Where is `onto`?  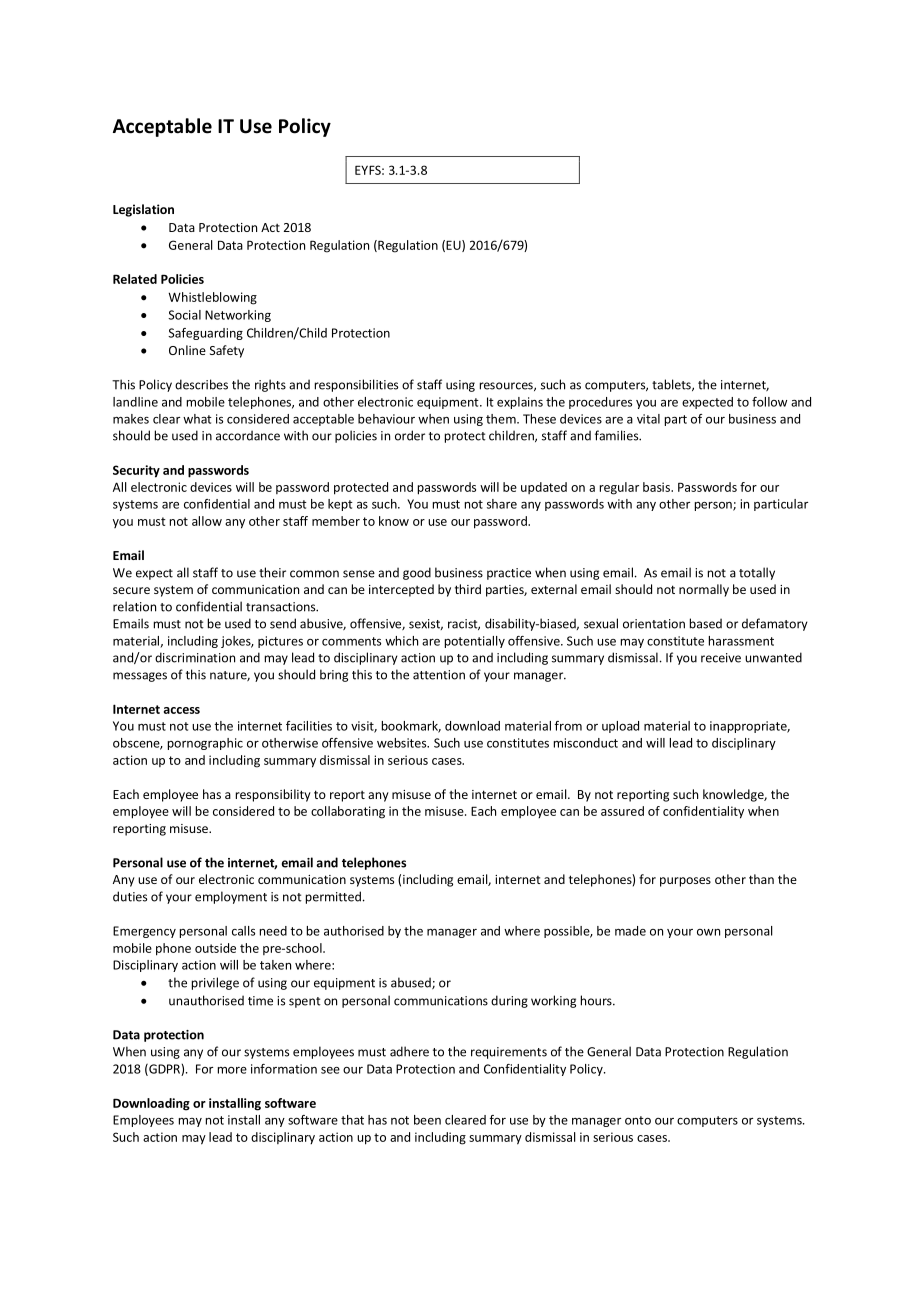
onto is located at coordinates (638, 1120).
